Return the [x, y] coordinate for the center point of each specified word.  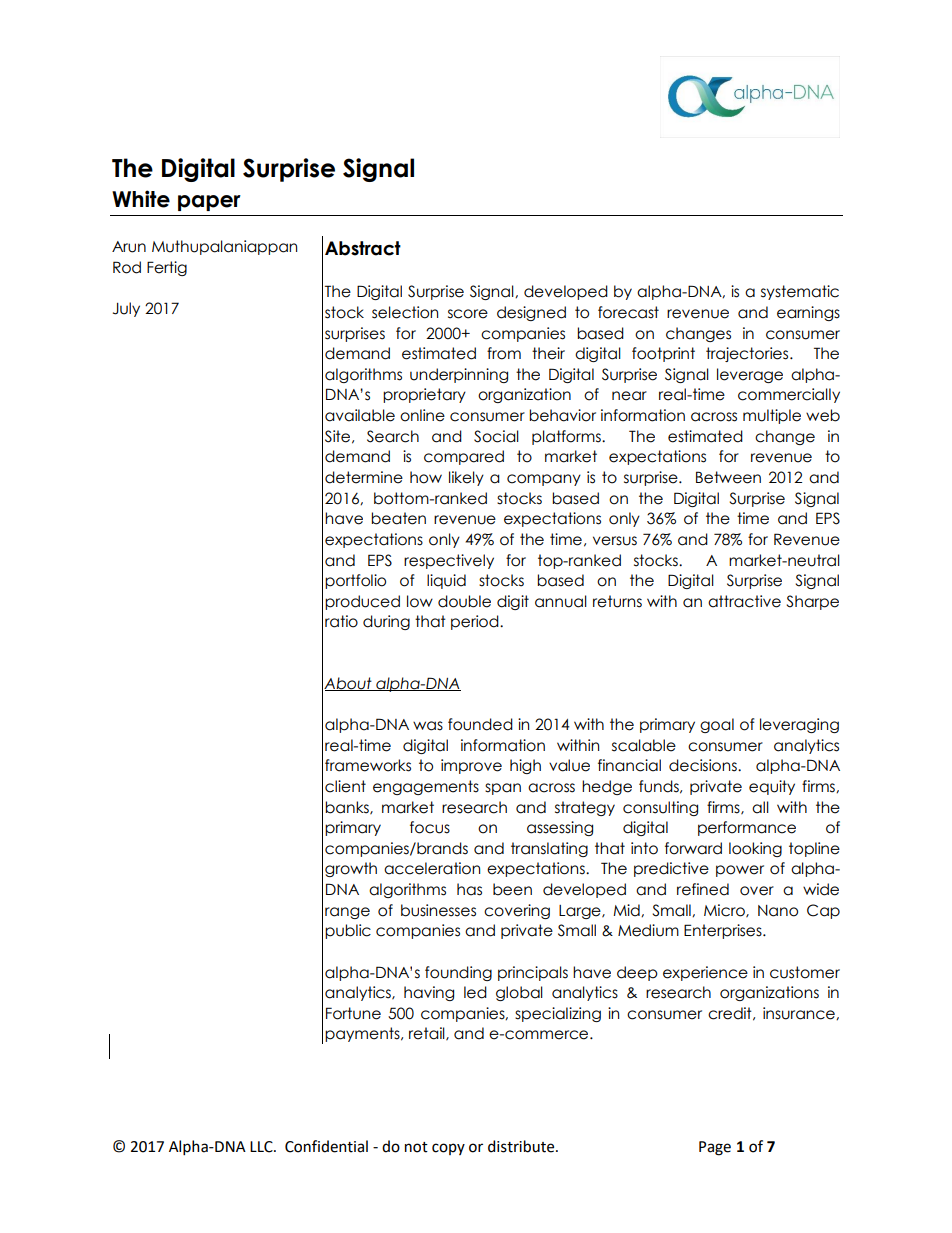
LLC [262, 1147]
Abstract [363, 248]
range [347, 913]
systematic [800, 292]
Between [728, 477]
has [469, 889]
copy [448, 1149]
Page [715, 1148]
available [360, 415]
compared [464, 457]
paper [209, 203]
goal [717, 725]
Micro [725, 911]
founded [480, 724]
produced [362, 602]
